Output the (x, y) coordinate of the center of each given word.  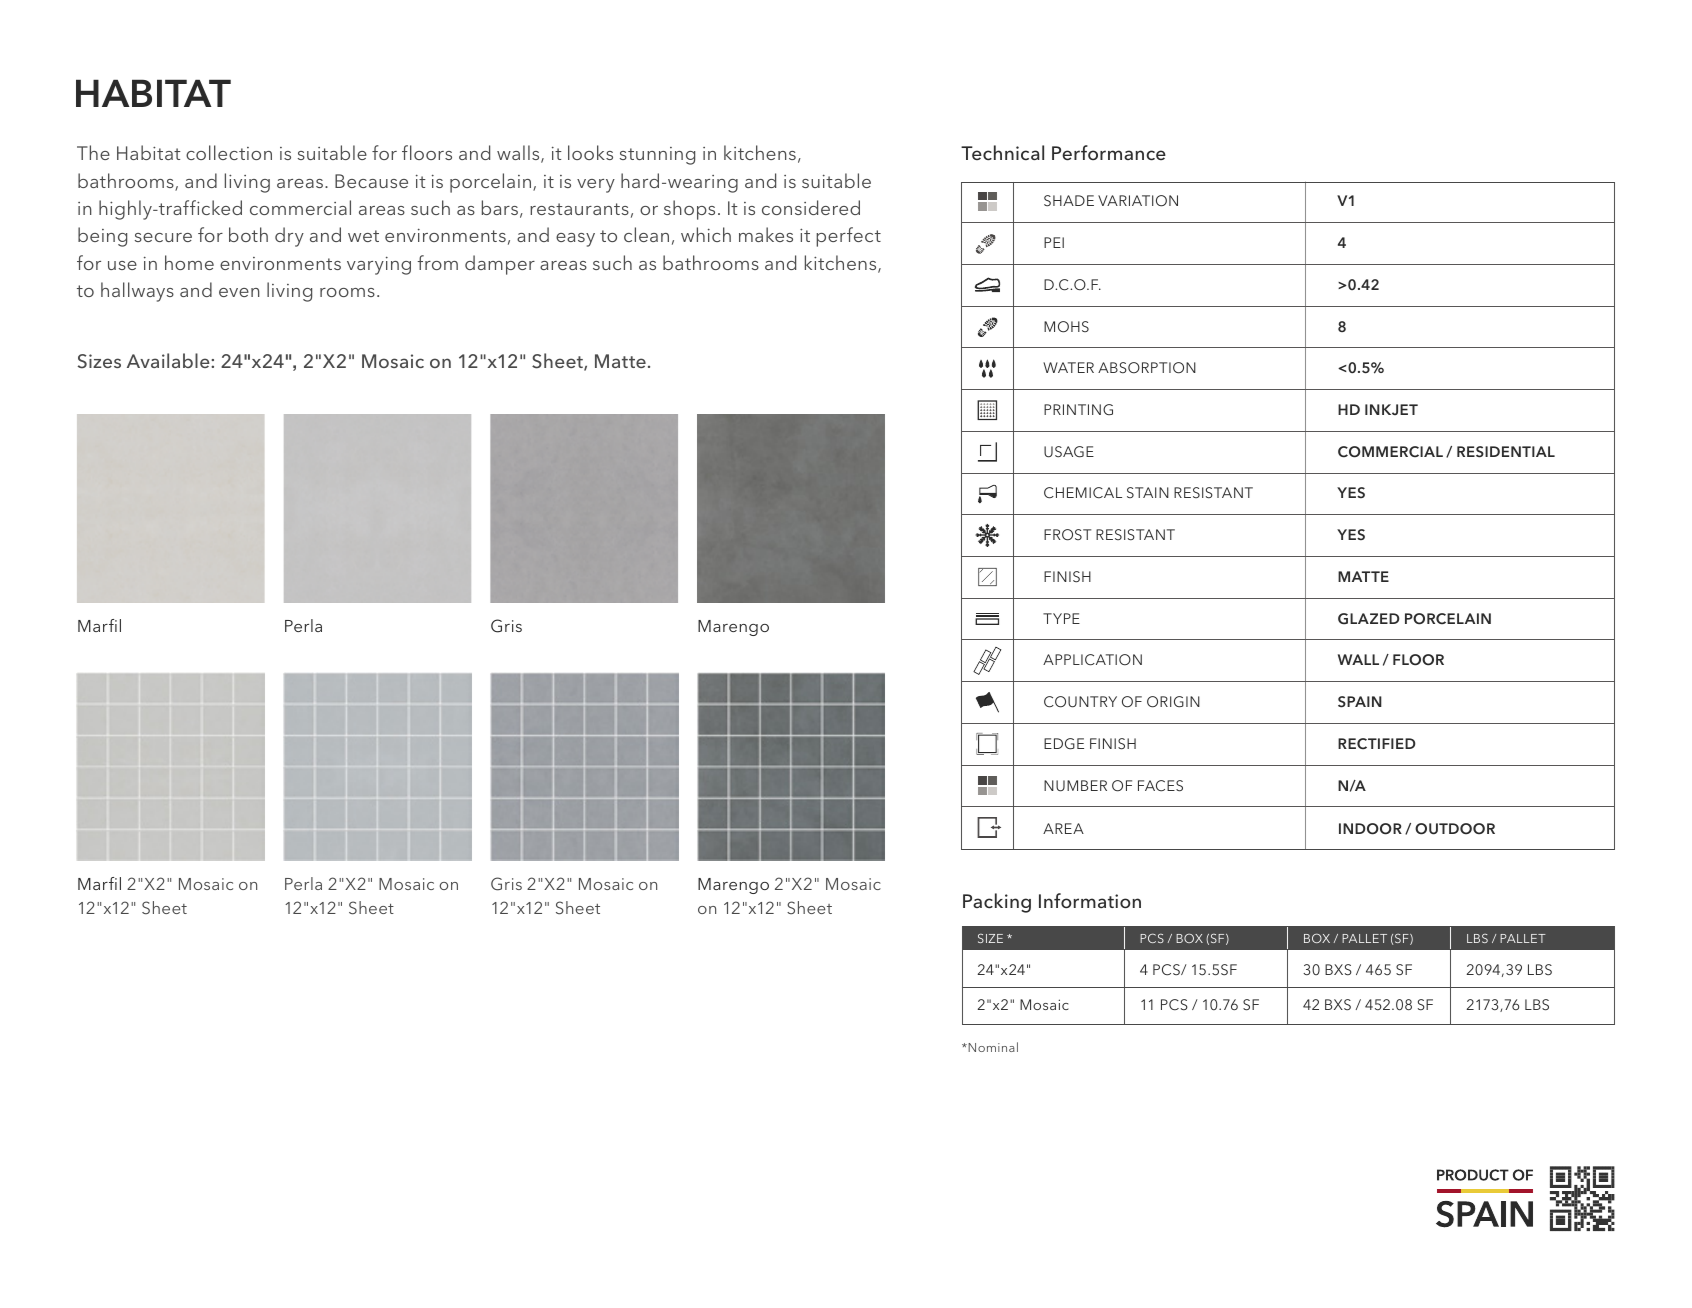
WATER (1068, 367)
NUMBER (1075, 786)
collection (229, 152)
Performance (1109, 153)
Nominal (992, 1047)
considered (811, 207)
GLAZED (1369, 619)
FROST (1067, 535)
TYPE (1061, 618)
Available (169, 360)
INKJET (1391, 409)
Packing (997, 903)
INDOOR (1370, 829)
